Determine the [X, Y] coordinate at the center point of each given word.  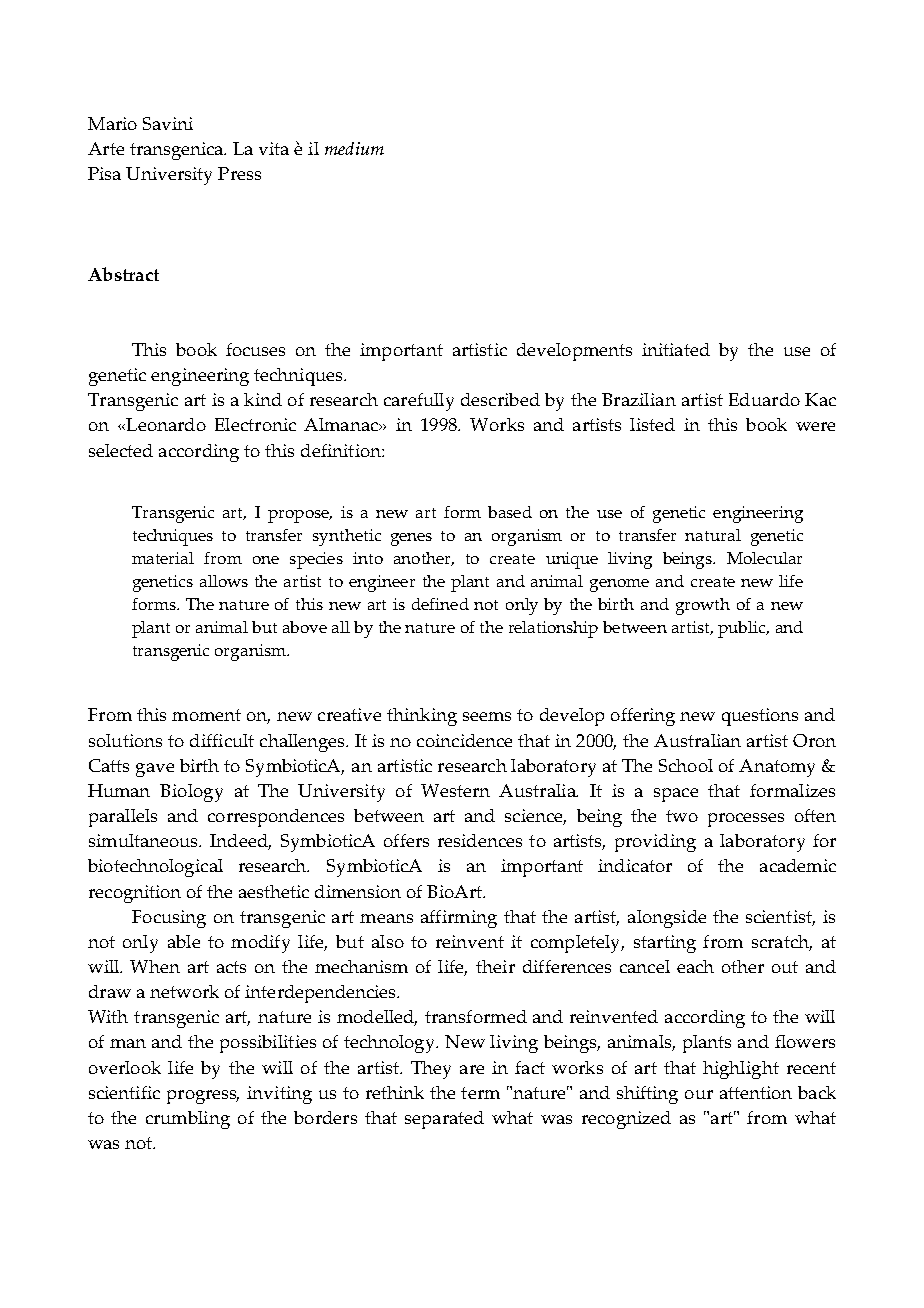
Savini [168, 123]
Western [455, 790]
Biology [191, 793]
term [480, 1093]
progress [203, 1097]
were [815, 426]
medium [354, 148]
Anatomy [777, 768]
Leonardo [165, 424]
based [510, 512]
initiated [676, 349]
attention [756, 1092]
